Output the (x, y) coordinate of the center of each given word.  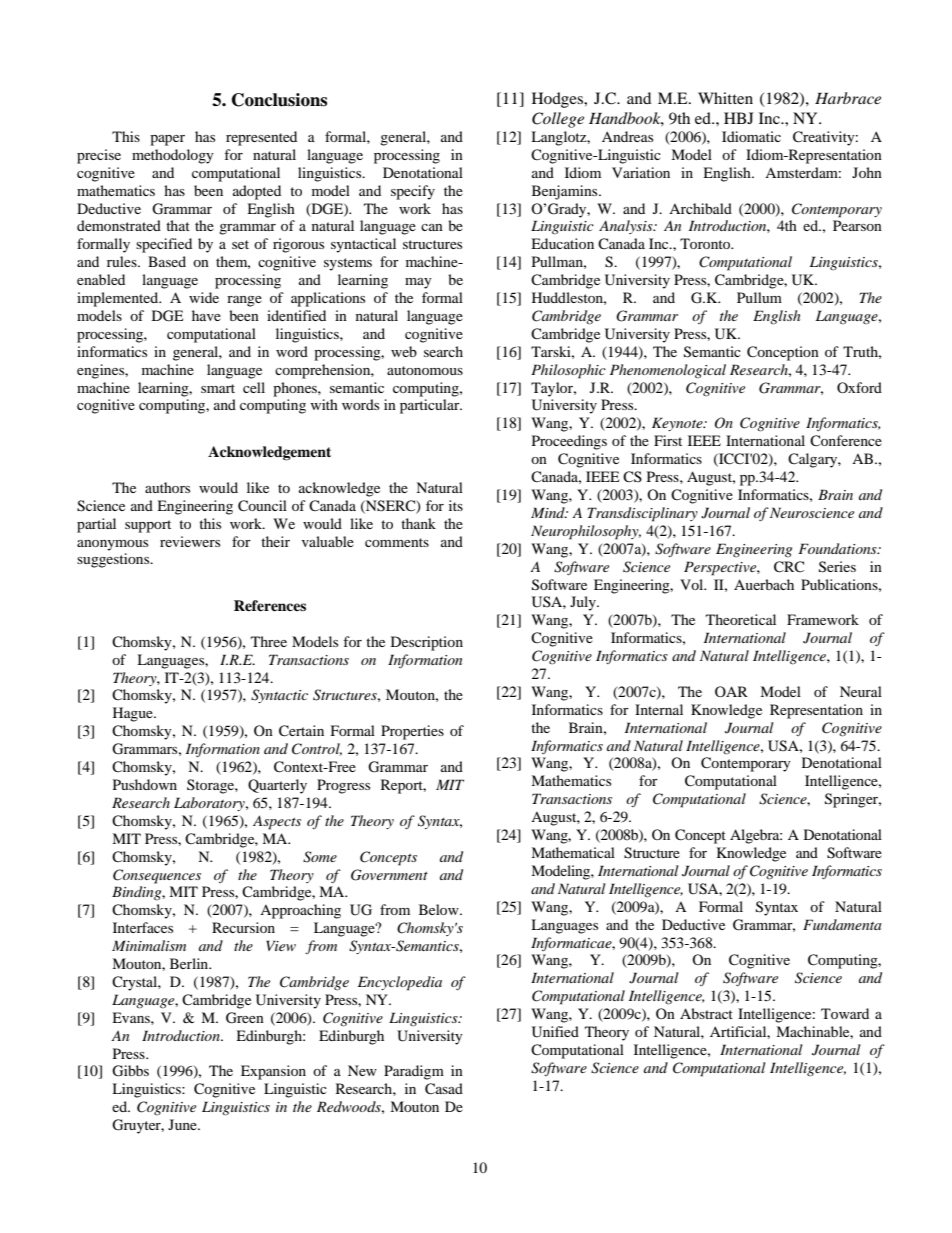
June (183, 1124)
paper (167, 140)
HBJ (739, 118)
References (270, 605)
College (558, 120)
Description (427, 643)
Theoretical (741, 619)
